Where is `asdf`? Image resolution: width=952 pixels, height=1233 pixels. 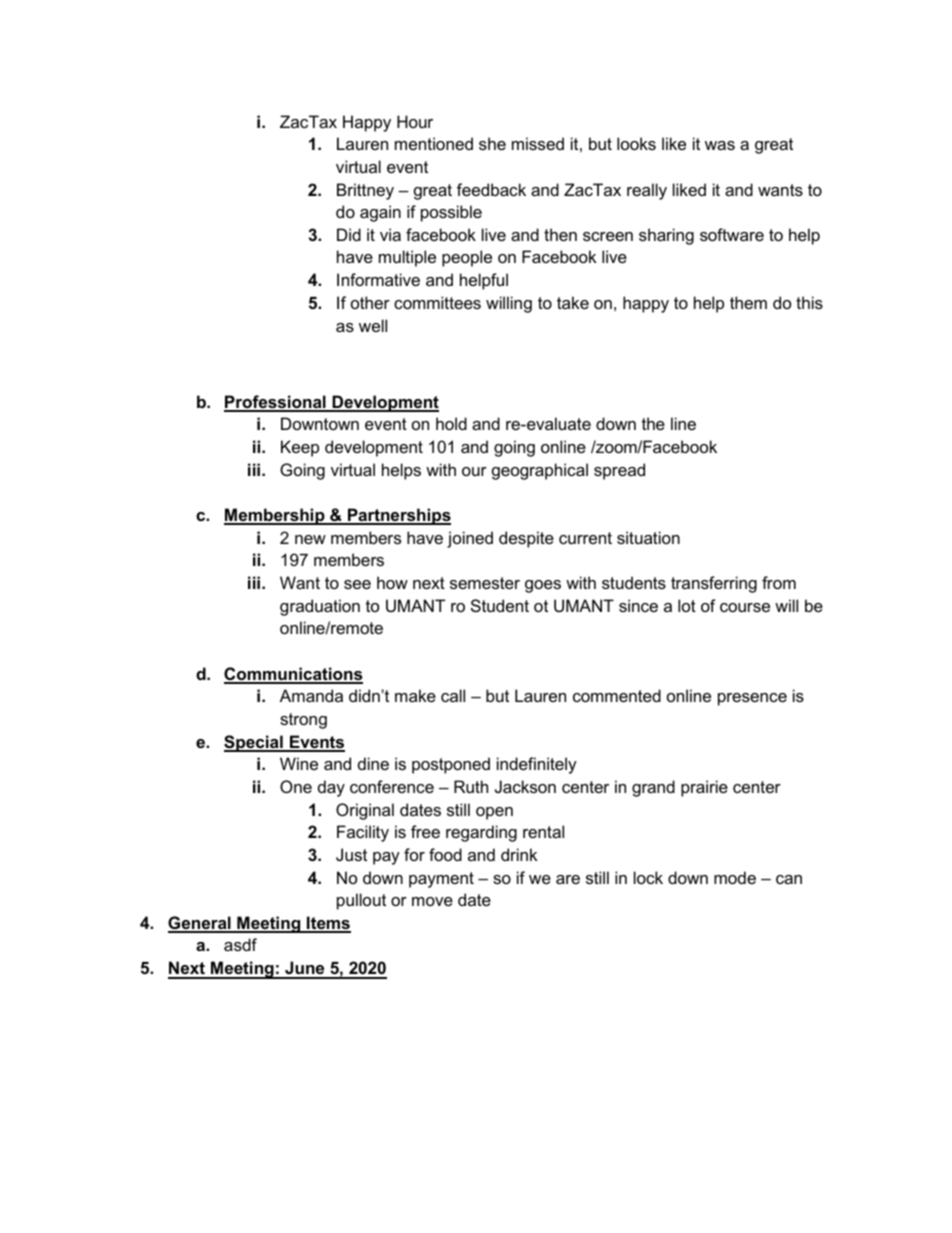
asdf is located at coordinates (240, 944).
